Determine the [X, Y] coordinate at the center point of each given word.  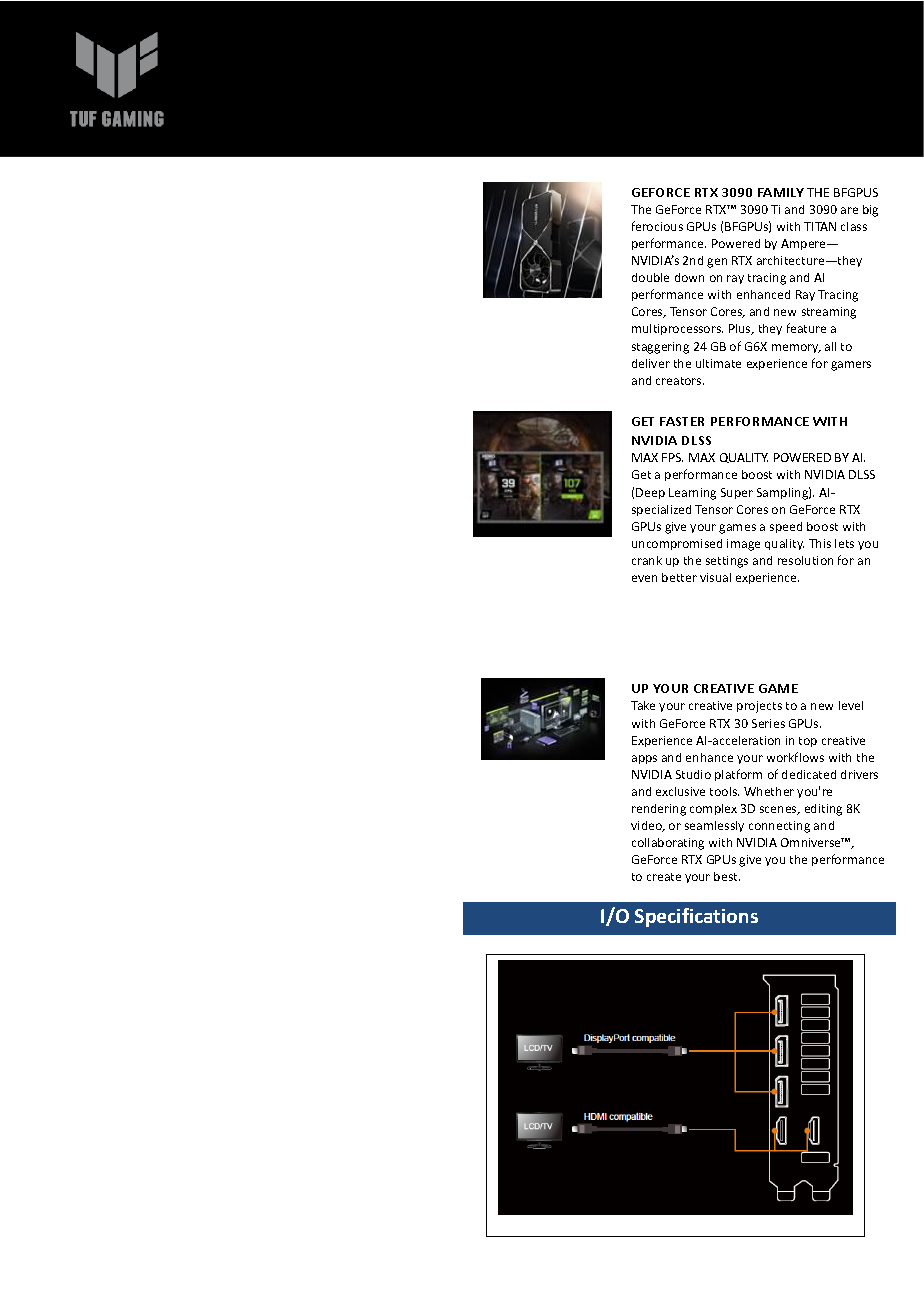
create [664, 877]
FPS [672, 457]
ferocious [657, 226]
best [727, 876]
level [851, 705]
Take [643, 705]
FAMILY [781, 192]
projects [759, 707]
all [830, 346]
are [849, 210]
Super [737, 493]
